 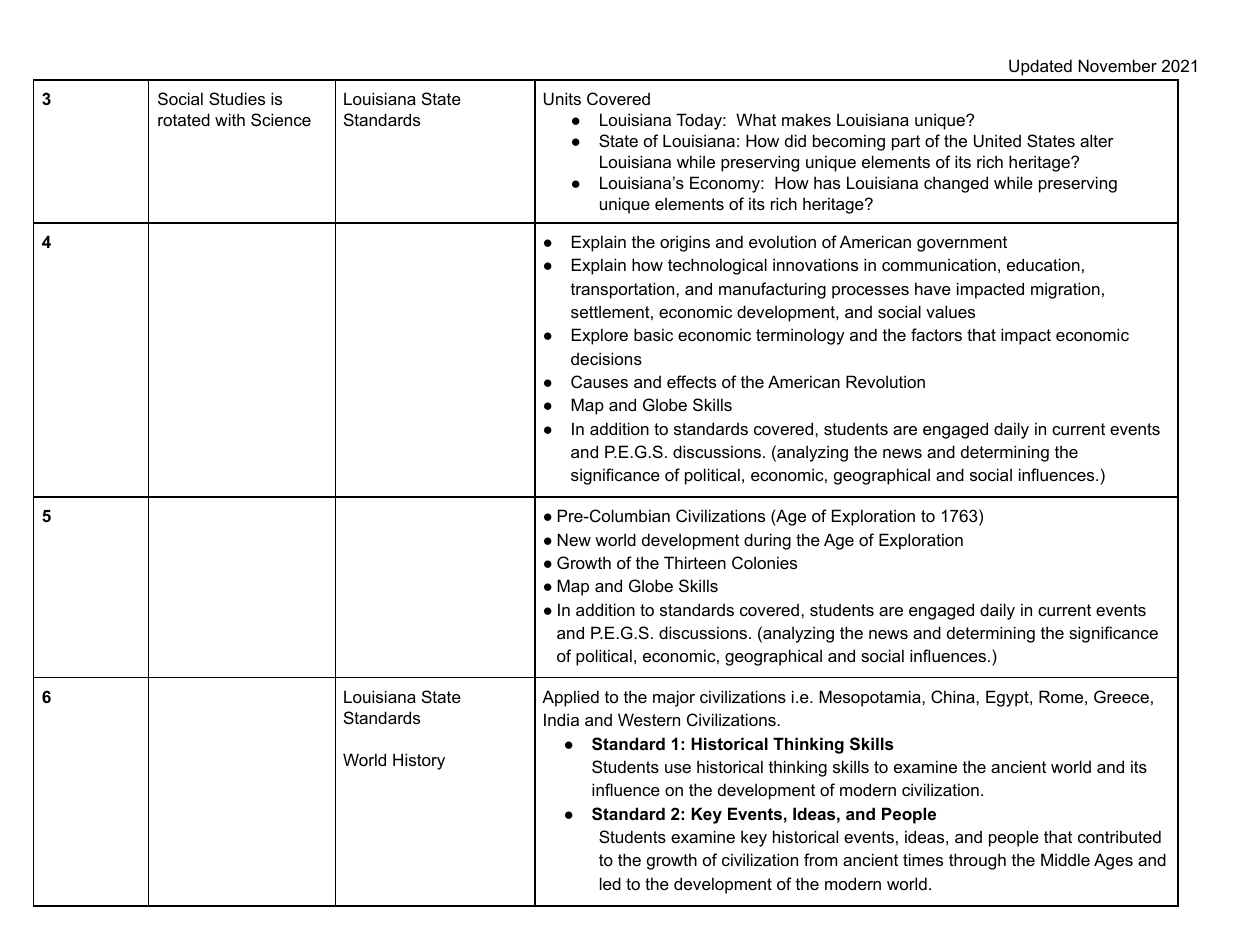 What do you see at coordinates (624, 290) in the screenshot?
I see `transportation` at bounding box center [624, 290].
